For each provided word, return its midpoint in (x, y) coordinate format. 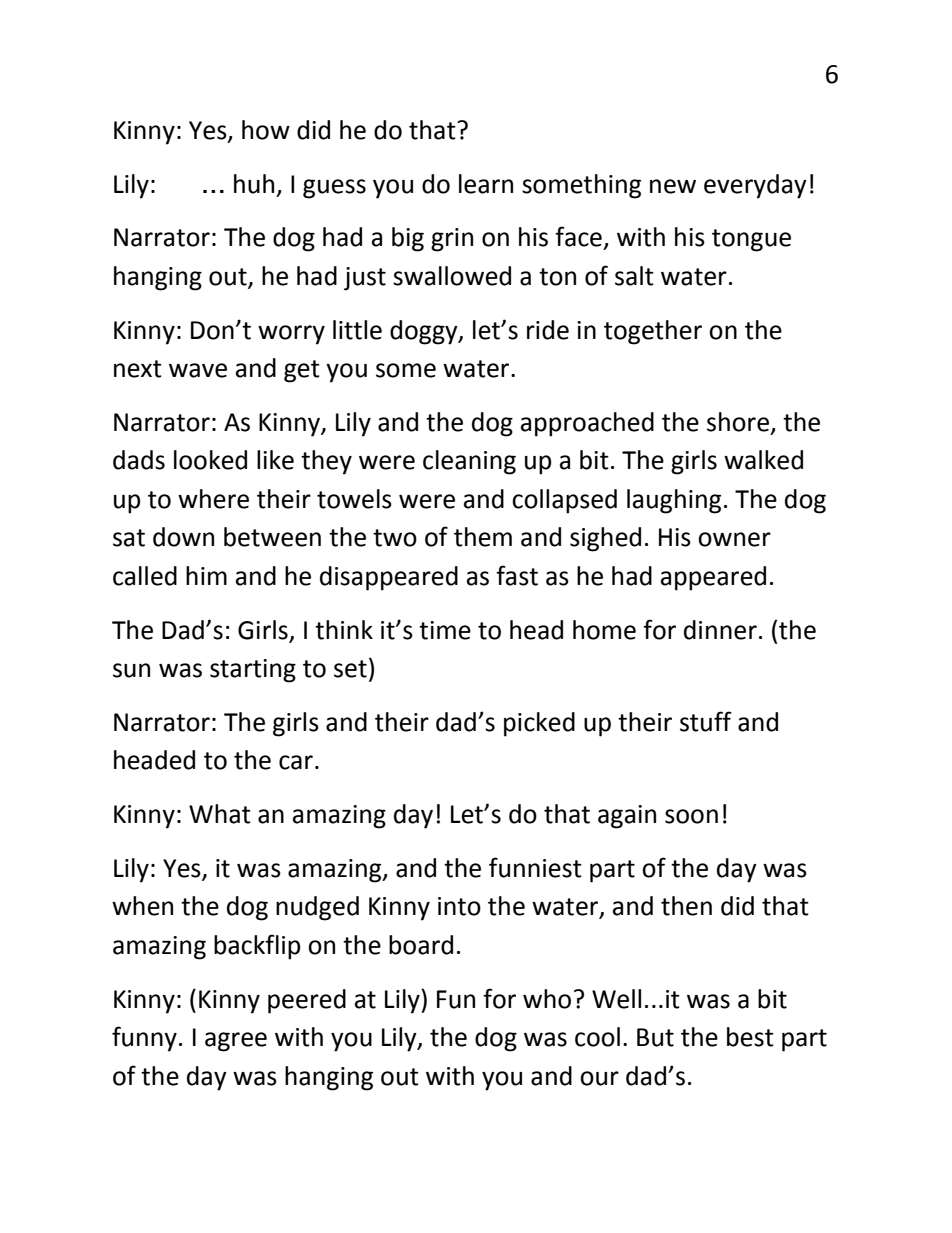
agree (236, 1042)
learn (486, 184)
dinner (720, 630)
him (206, 575)
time (445, 630)
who (547, 999)
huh (254, 184)
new (673, 186)
